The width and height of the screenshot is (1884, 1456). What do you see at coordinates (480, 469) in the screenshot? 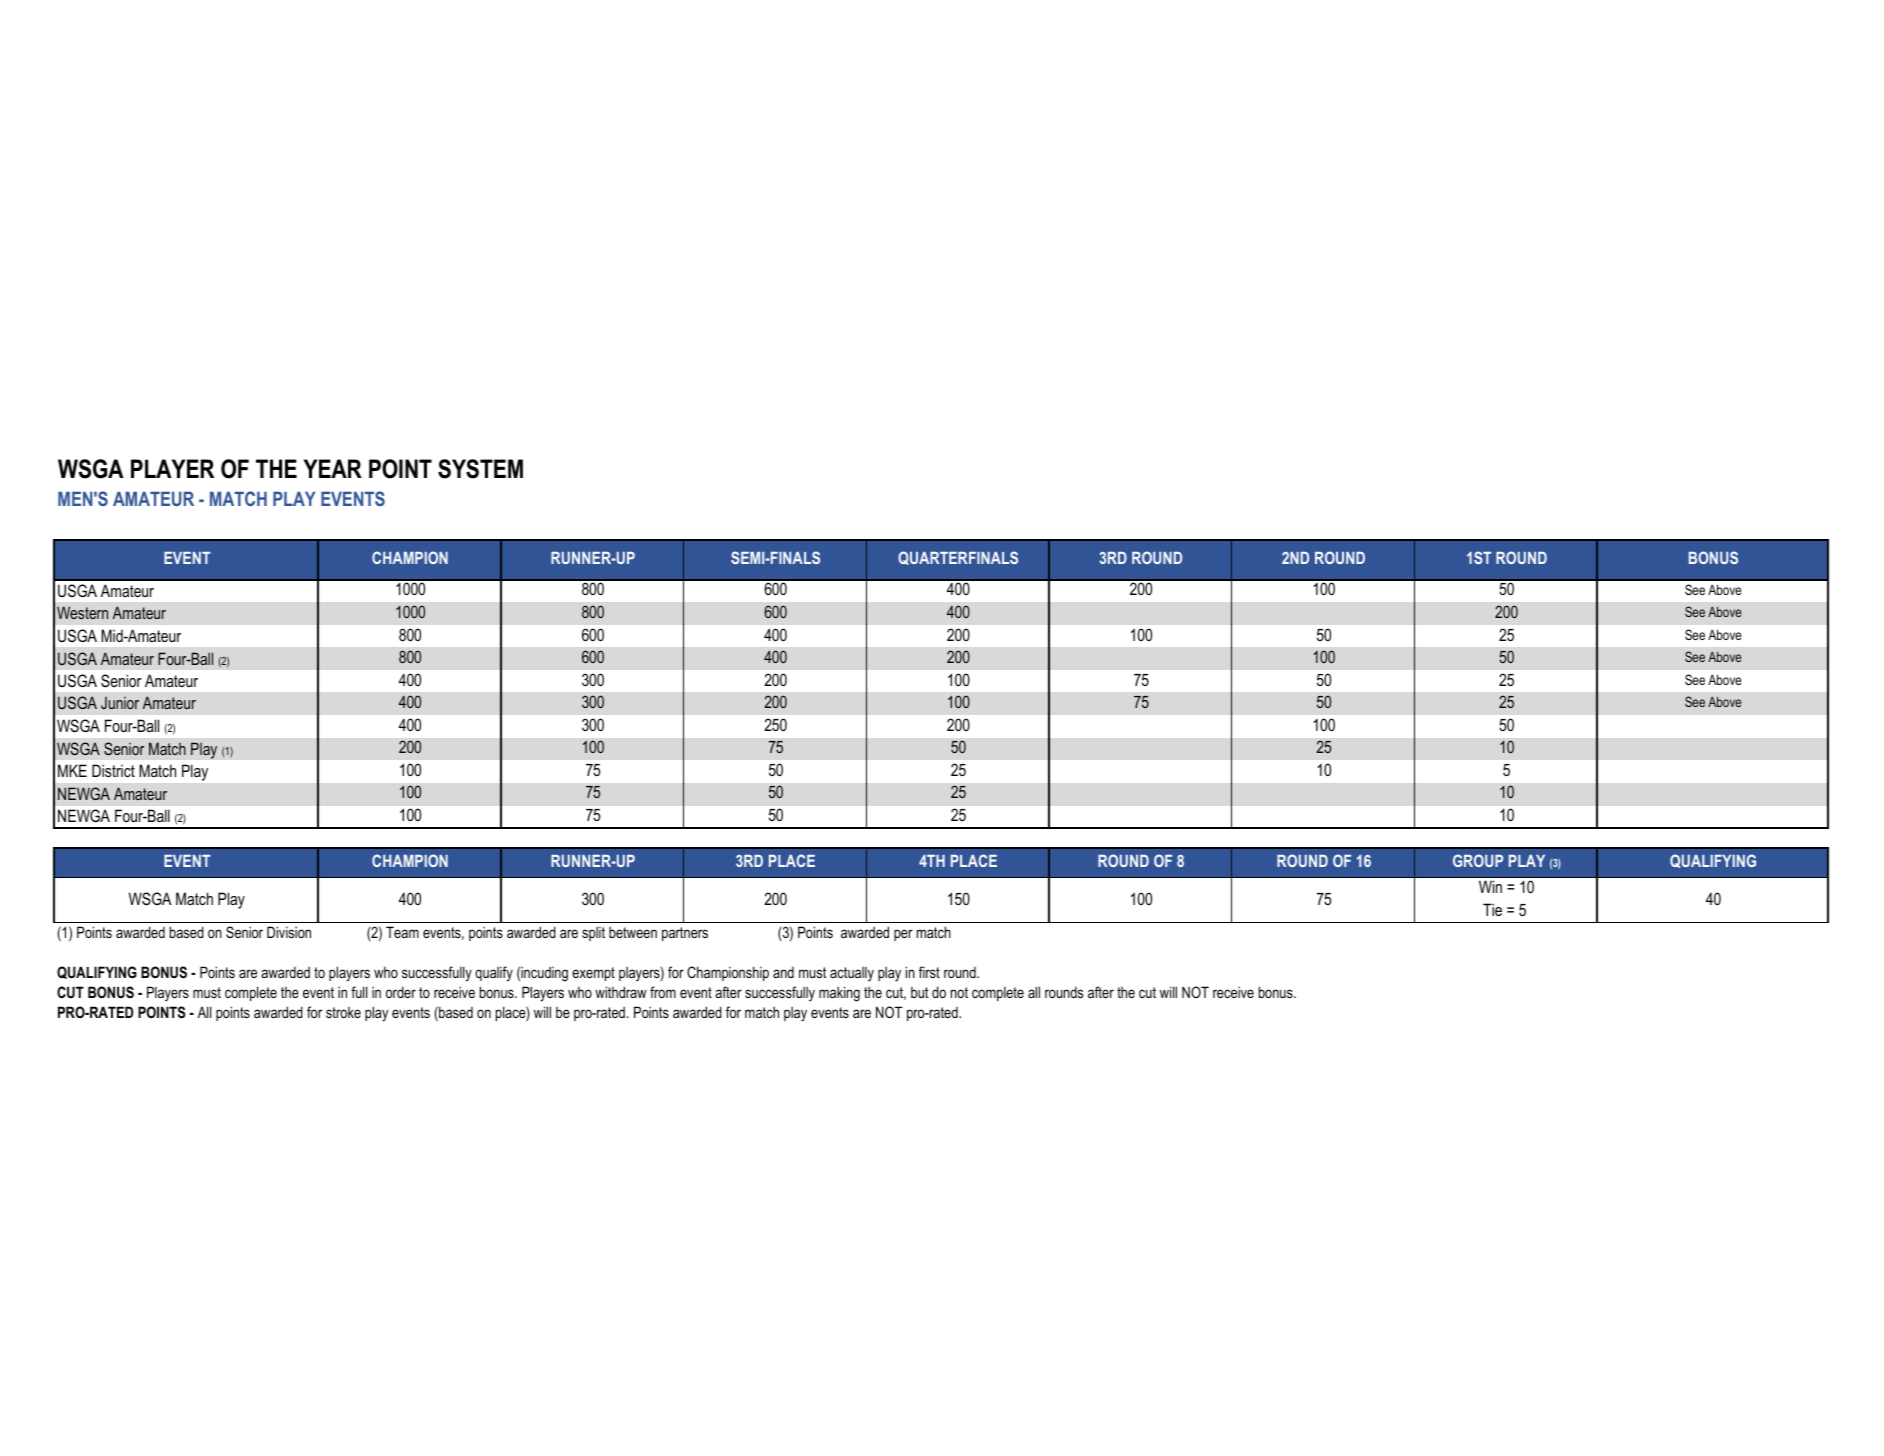
I see `SYSTEM` at bounding box center [480, 469].
